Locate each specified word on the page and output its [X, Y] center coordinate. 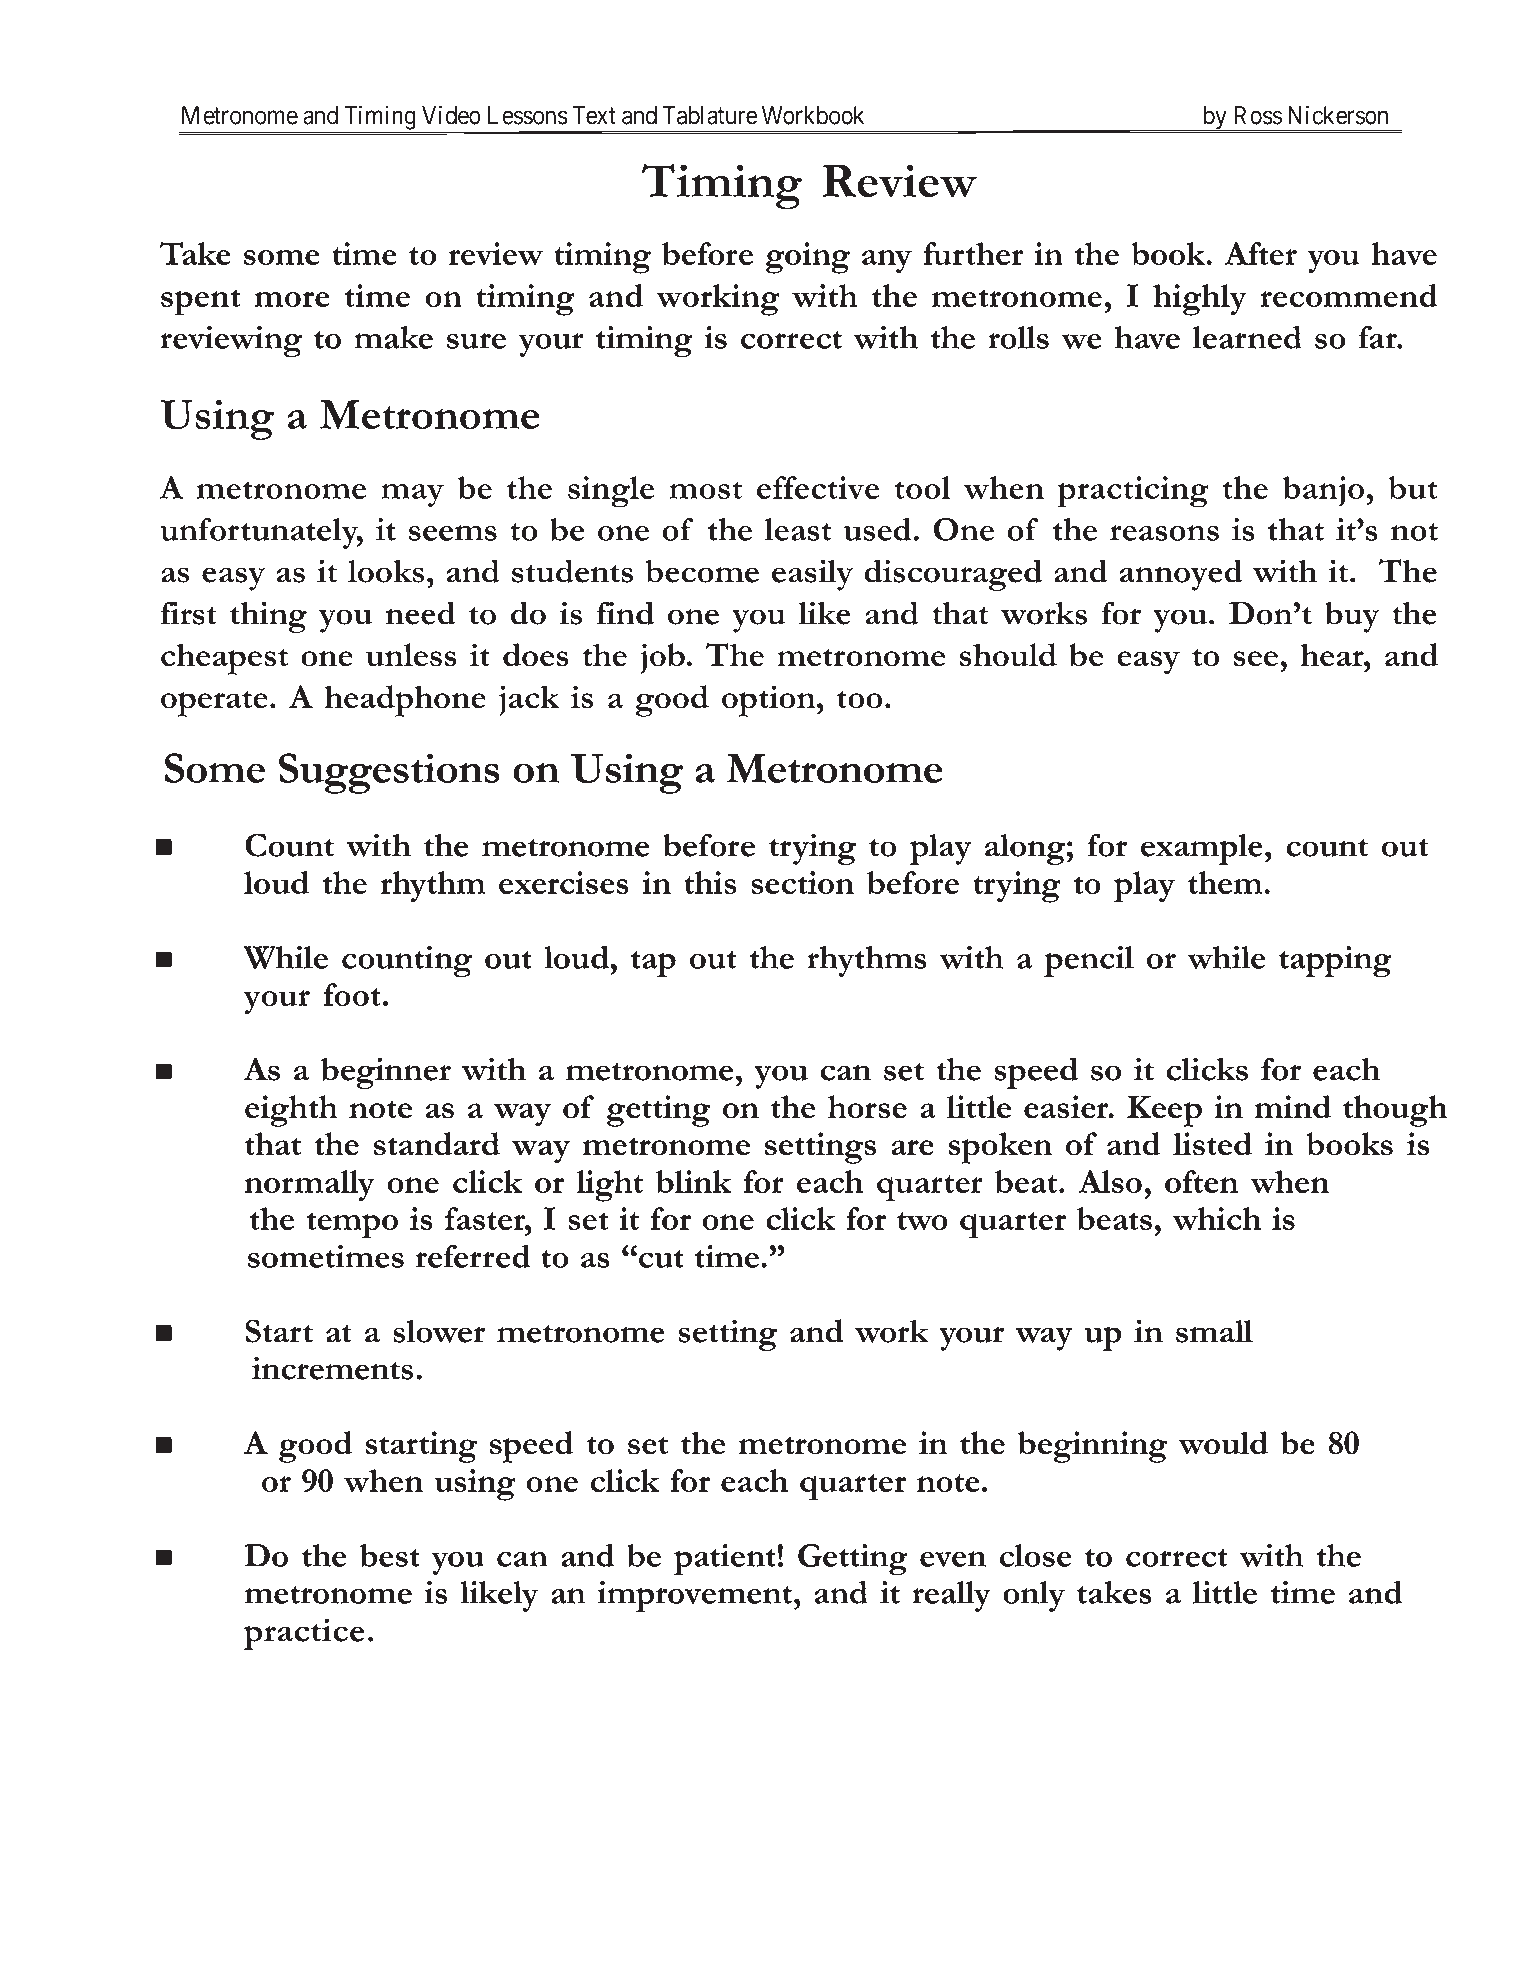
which [1217, 1218]
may [412, 495]
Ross [1258, 115]
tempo [352, 1225]
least [798, 529]
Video [451, 115]
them [1226, 882]
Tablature [710, 115]
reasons [1164, 533]
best [390, 1555]
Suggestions [389, 773]
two [922, 1221]
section [802, 882]
